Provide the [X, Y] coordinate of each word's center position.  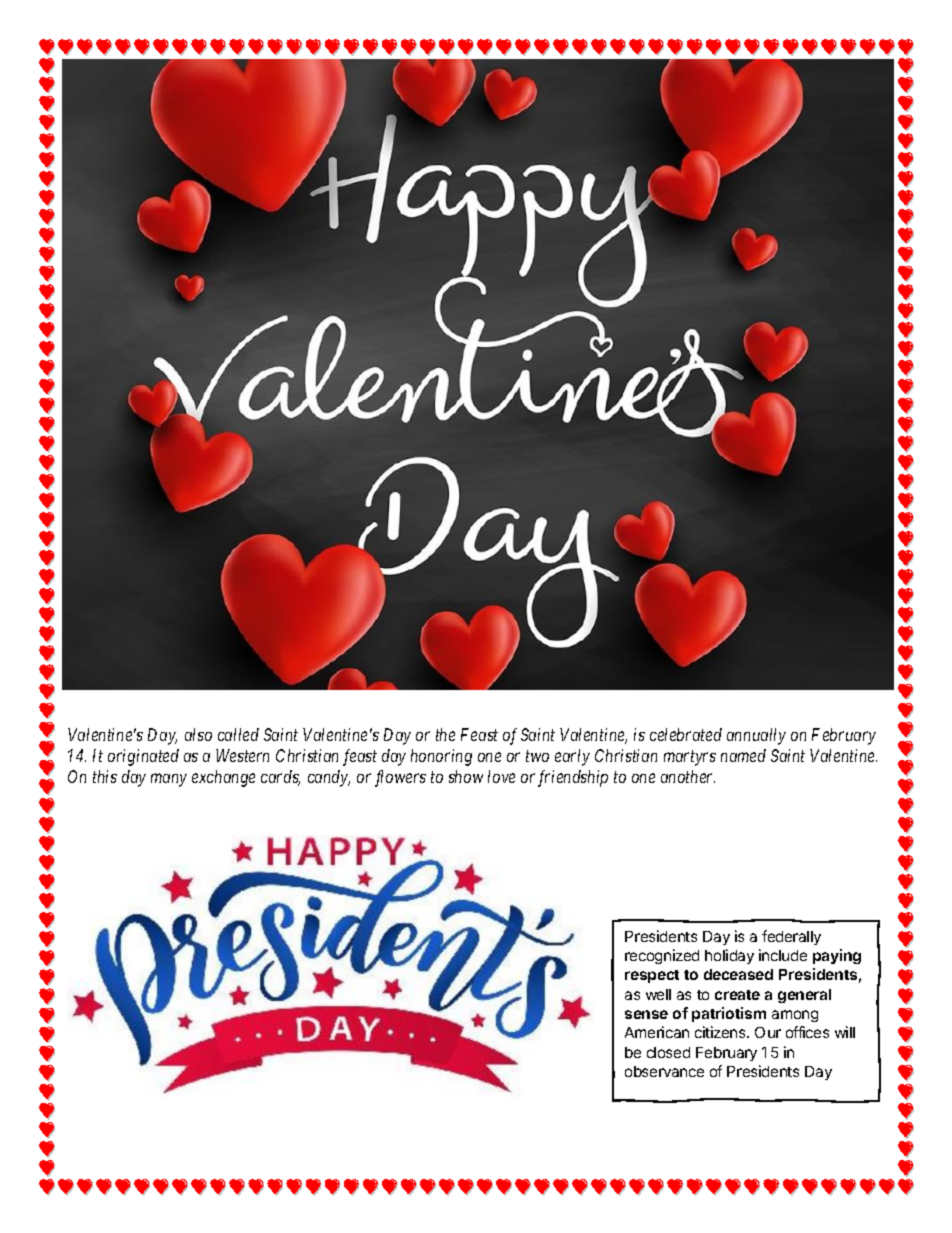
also [198, 734]
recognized [662, 956]
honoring [441, 757]
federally [791, 937]
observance [664, 1071]
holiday [729, 956]
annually [756, 736]
